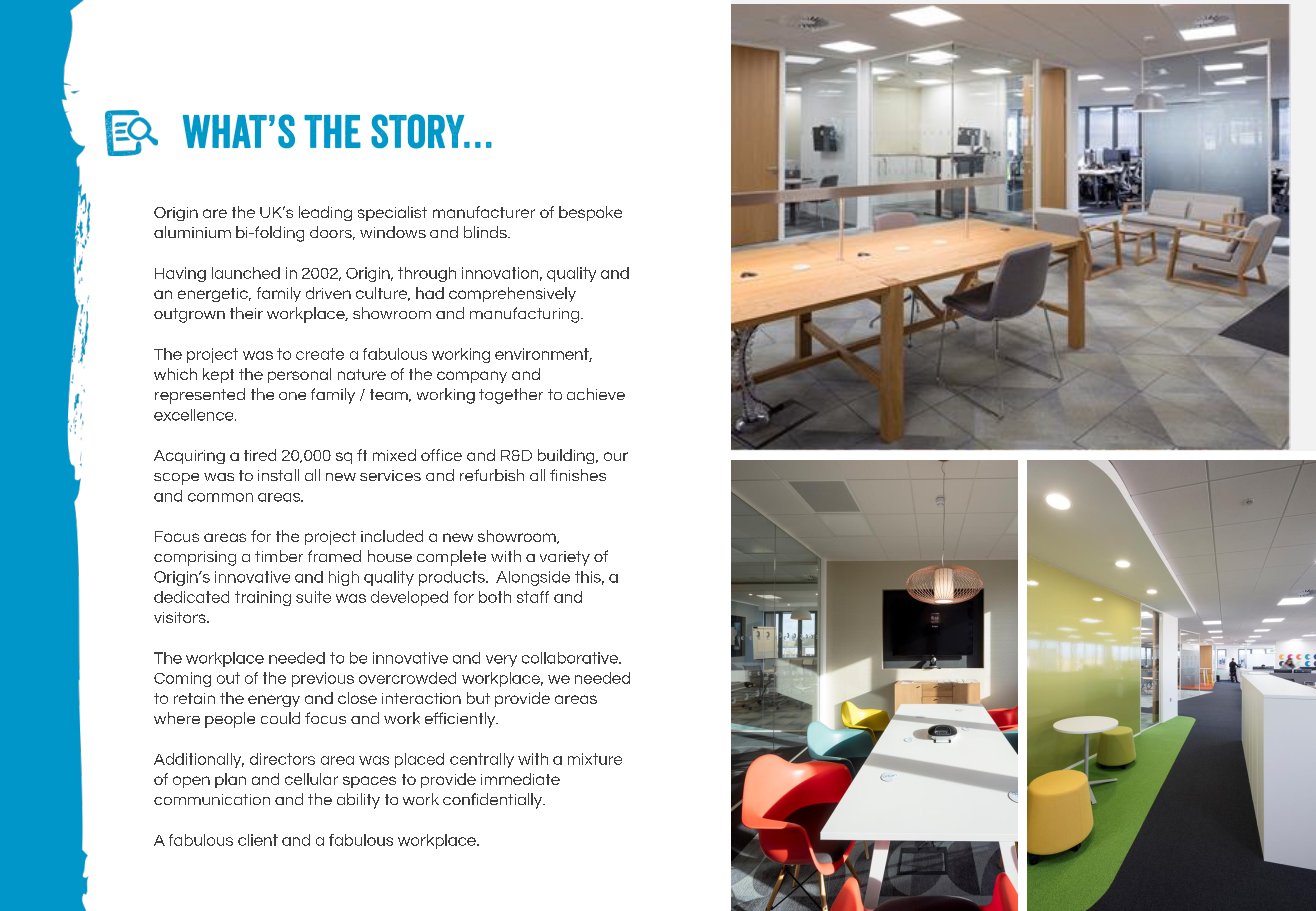  Describe the element at coordinates (571, 658) in the image. I see `collaborative` at that location.
